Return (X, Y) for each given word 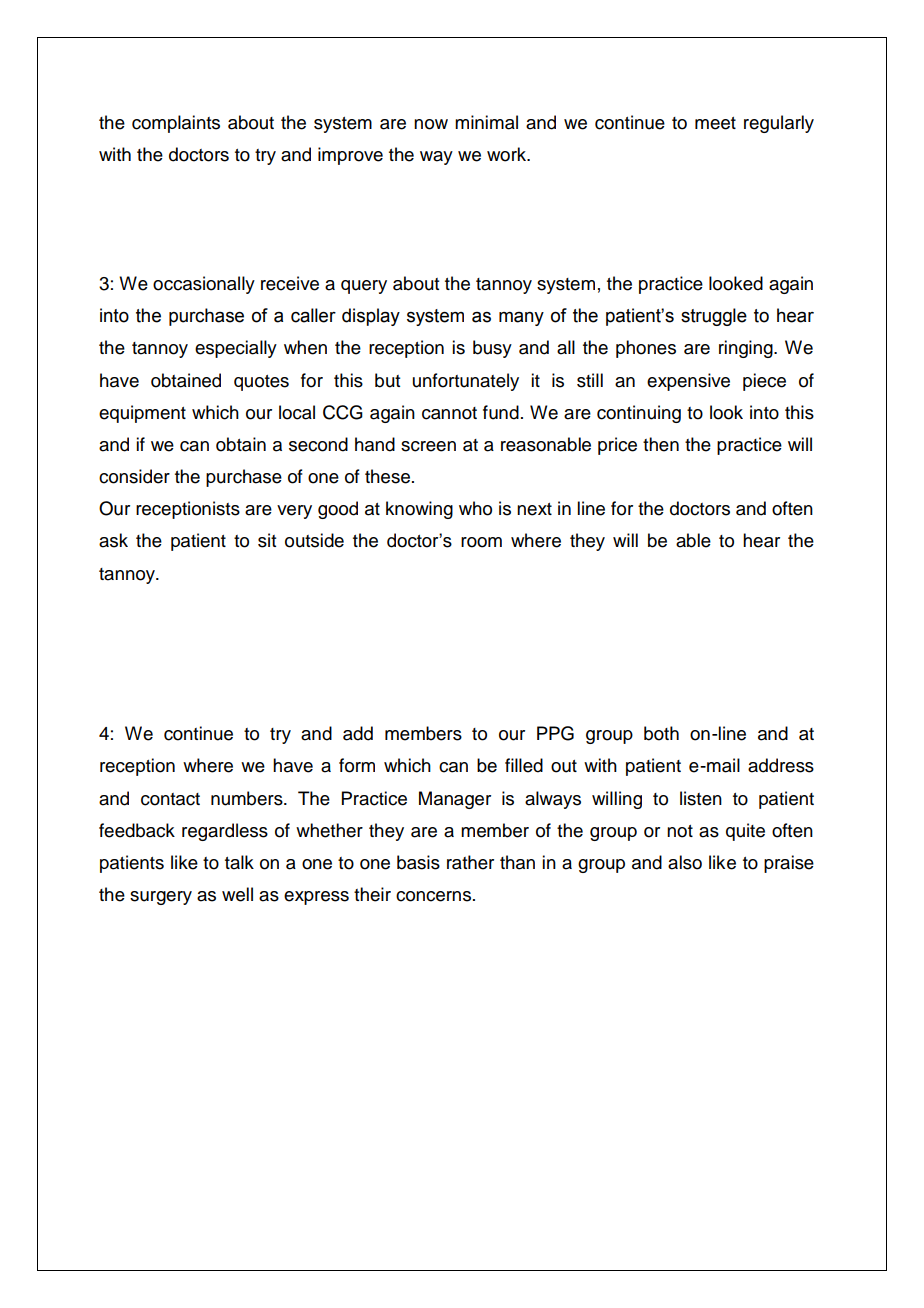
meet (715, 123)
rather (470, 862)
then (661, 444)
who (475, 508)
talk (239, 862)
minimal (486, 122)
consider (134, 476)
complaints (176, 124)
